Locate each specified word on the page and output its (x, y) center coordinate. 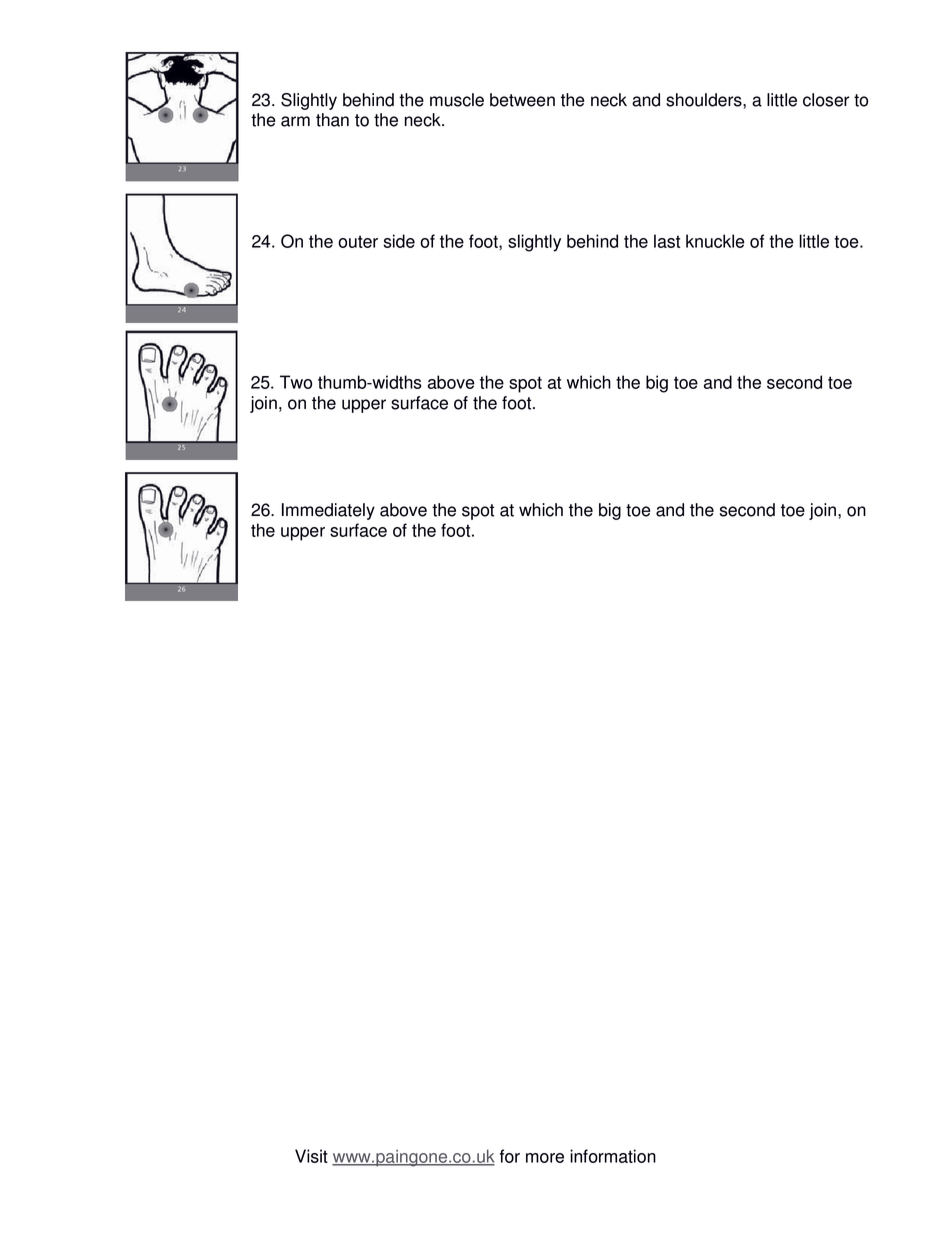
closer (826, 100)
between (522, 100)
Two (296, 382)
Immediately (328, 511)
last (667, 241)
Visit (311, 1156)
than (332, 120)
